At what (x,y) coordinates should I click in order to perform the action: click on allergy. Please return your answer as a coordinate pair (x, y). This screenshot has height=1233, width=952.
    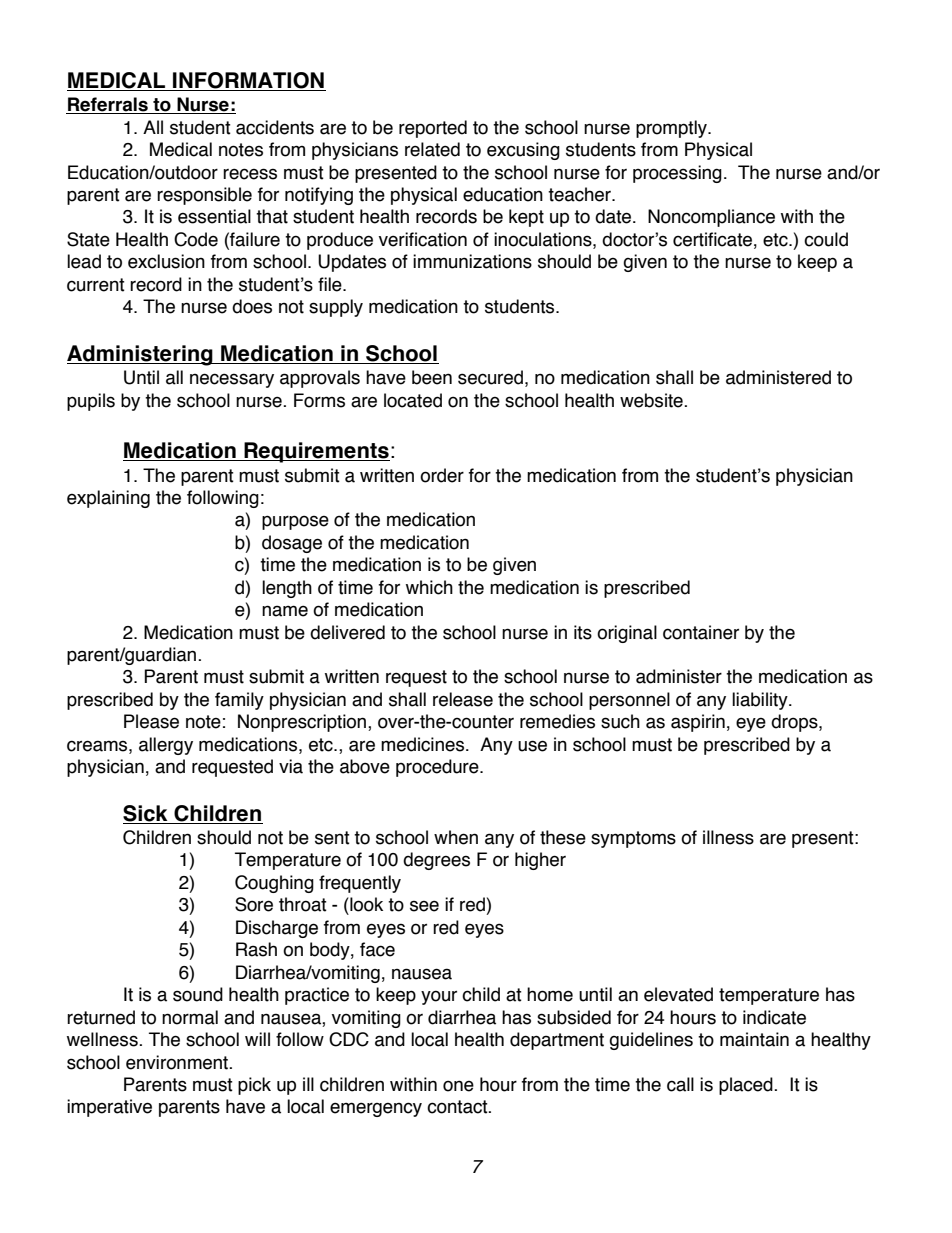
    Looking at the image, I should click on (166, 746).
